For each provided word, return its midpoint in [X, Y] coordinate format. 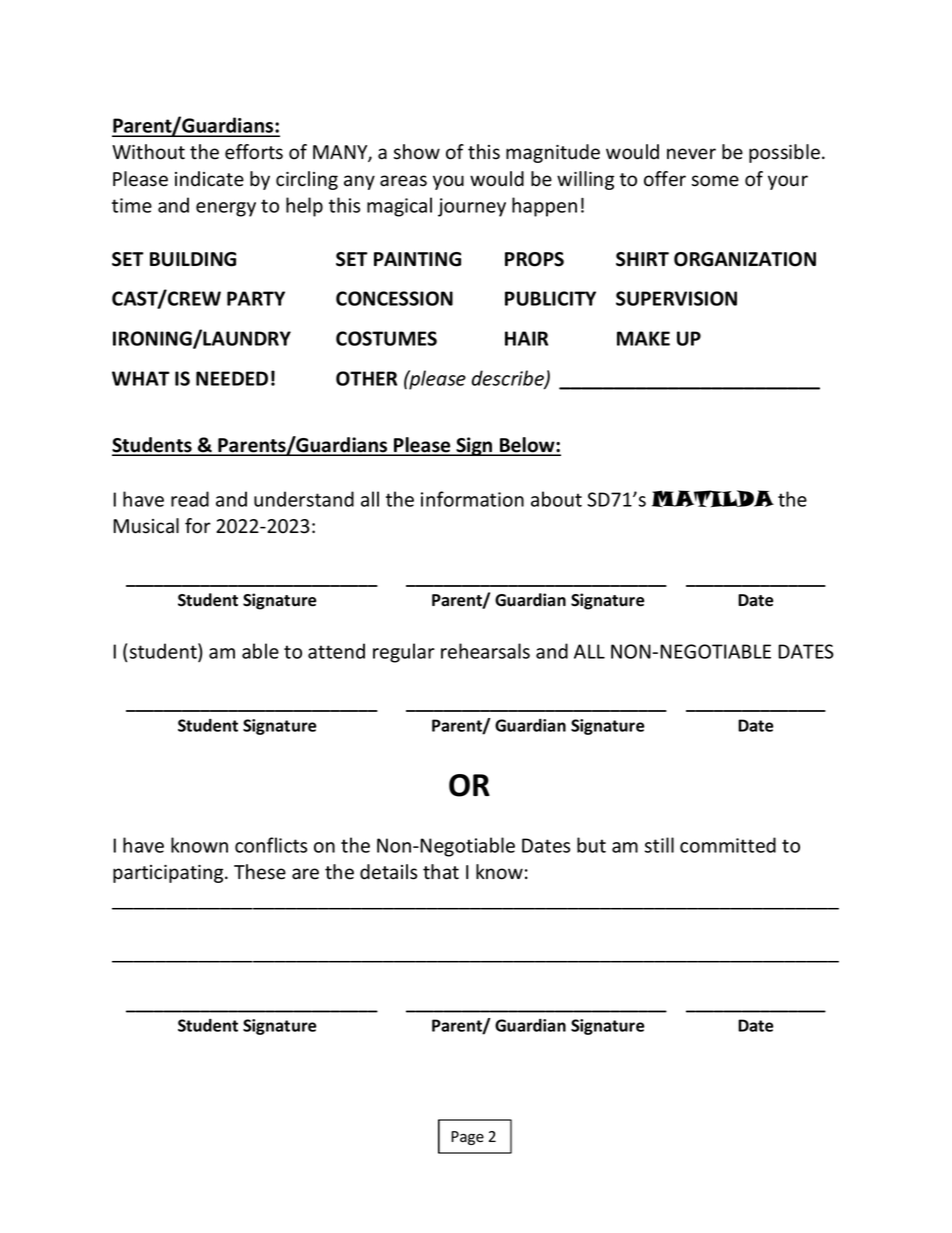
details [388, 872]
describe [509, 379]
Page [467, 1138]
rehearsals [485, 651]
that [441, 872]
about [556, 499]
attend [336, 651]
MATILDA [713, 499]
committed [728, 845]
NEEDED [232, 378]
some [715, 181]
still [659, 845]
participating [169, 874]
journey [472, 207]
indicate [209, 179]
